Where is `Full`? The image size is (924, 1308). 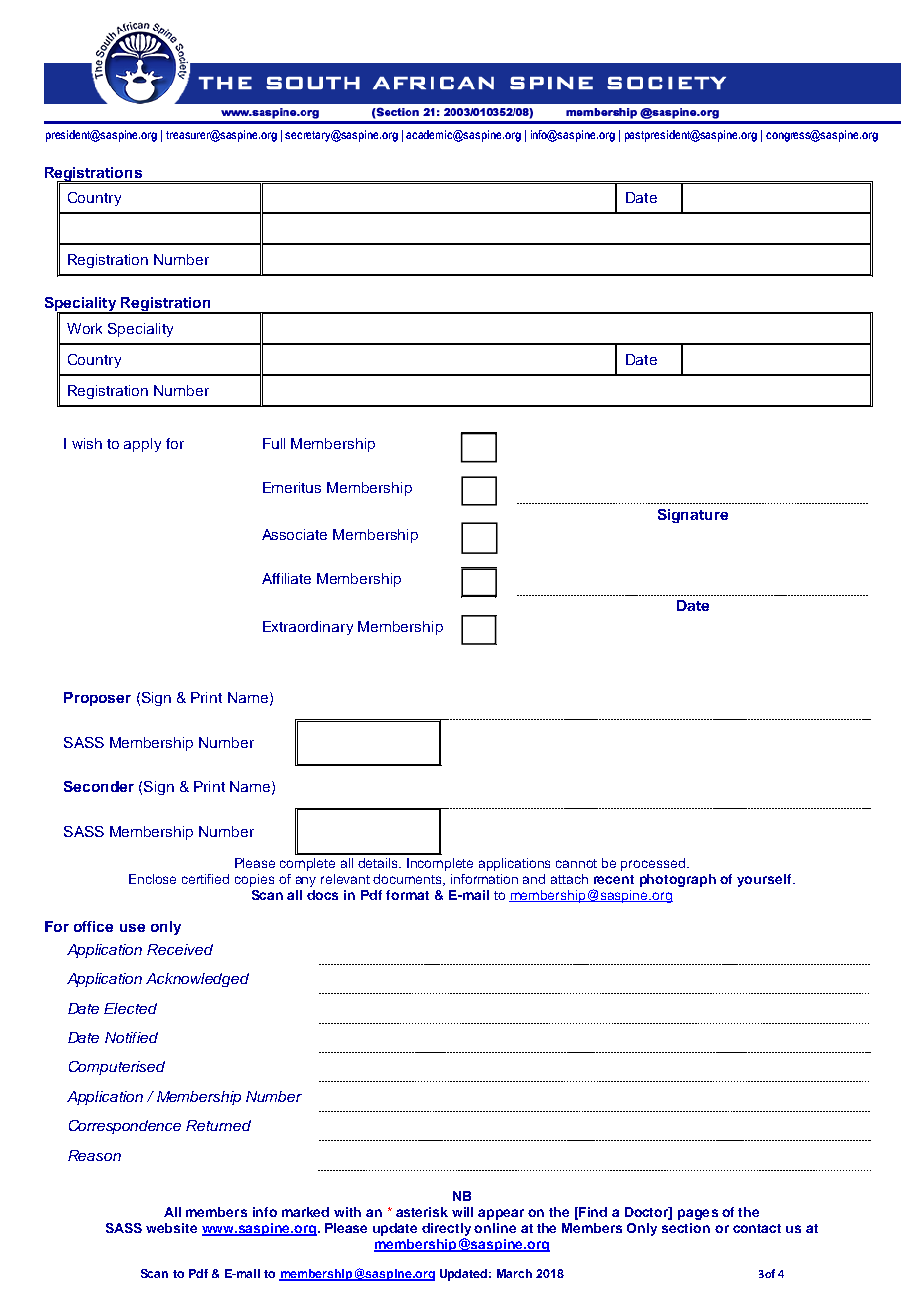 Full is located at coordinates (274, 443).
